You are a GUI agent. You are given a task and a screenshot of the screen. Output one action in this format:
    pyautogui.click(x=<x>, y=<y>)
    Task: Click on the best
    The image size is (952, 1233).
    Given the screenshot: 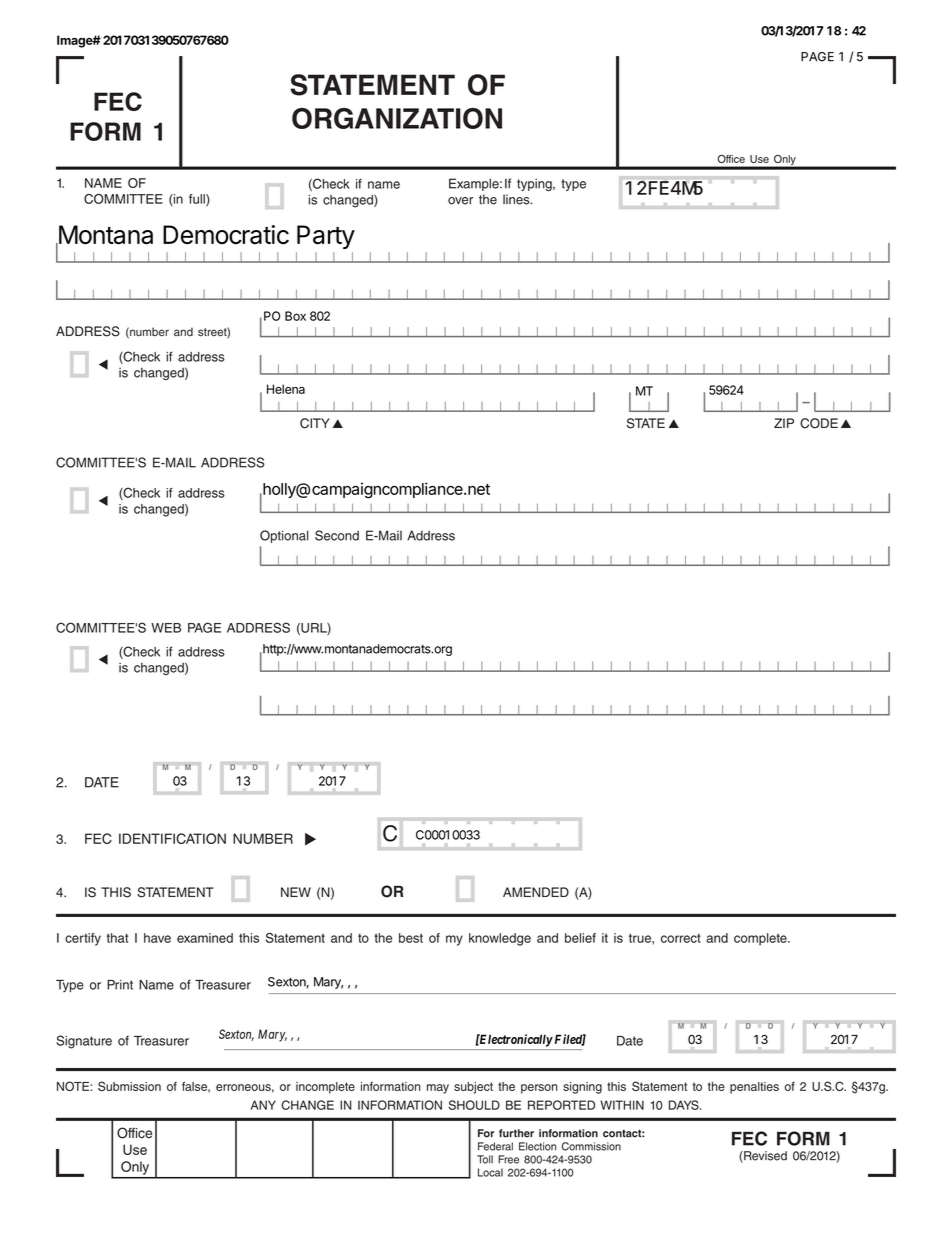 What is the action you would take?
    pyautogui.click(x=411, y=938)
